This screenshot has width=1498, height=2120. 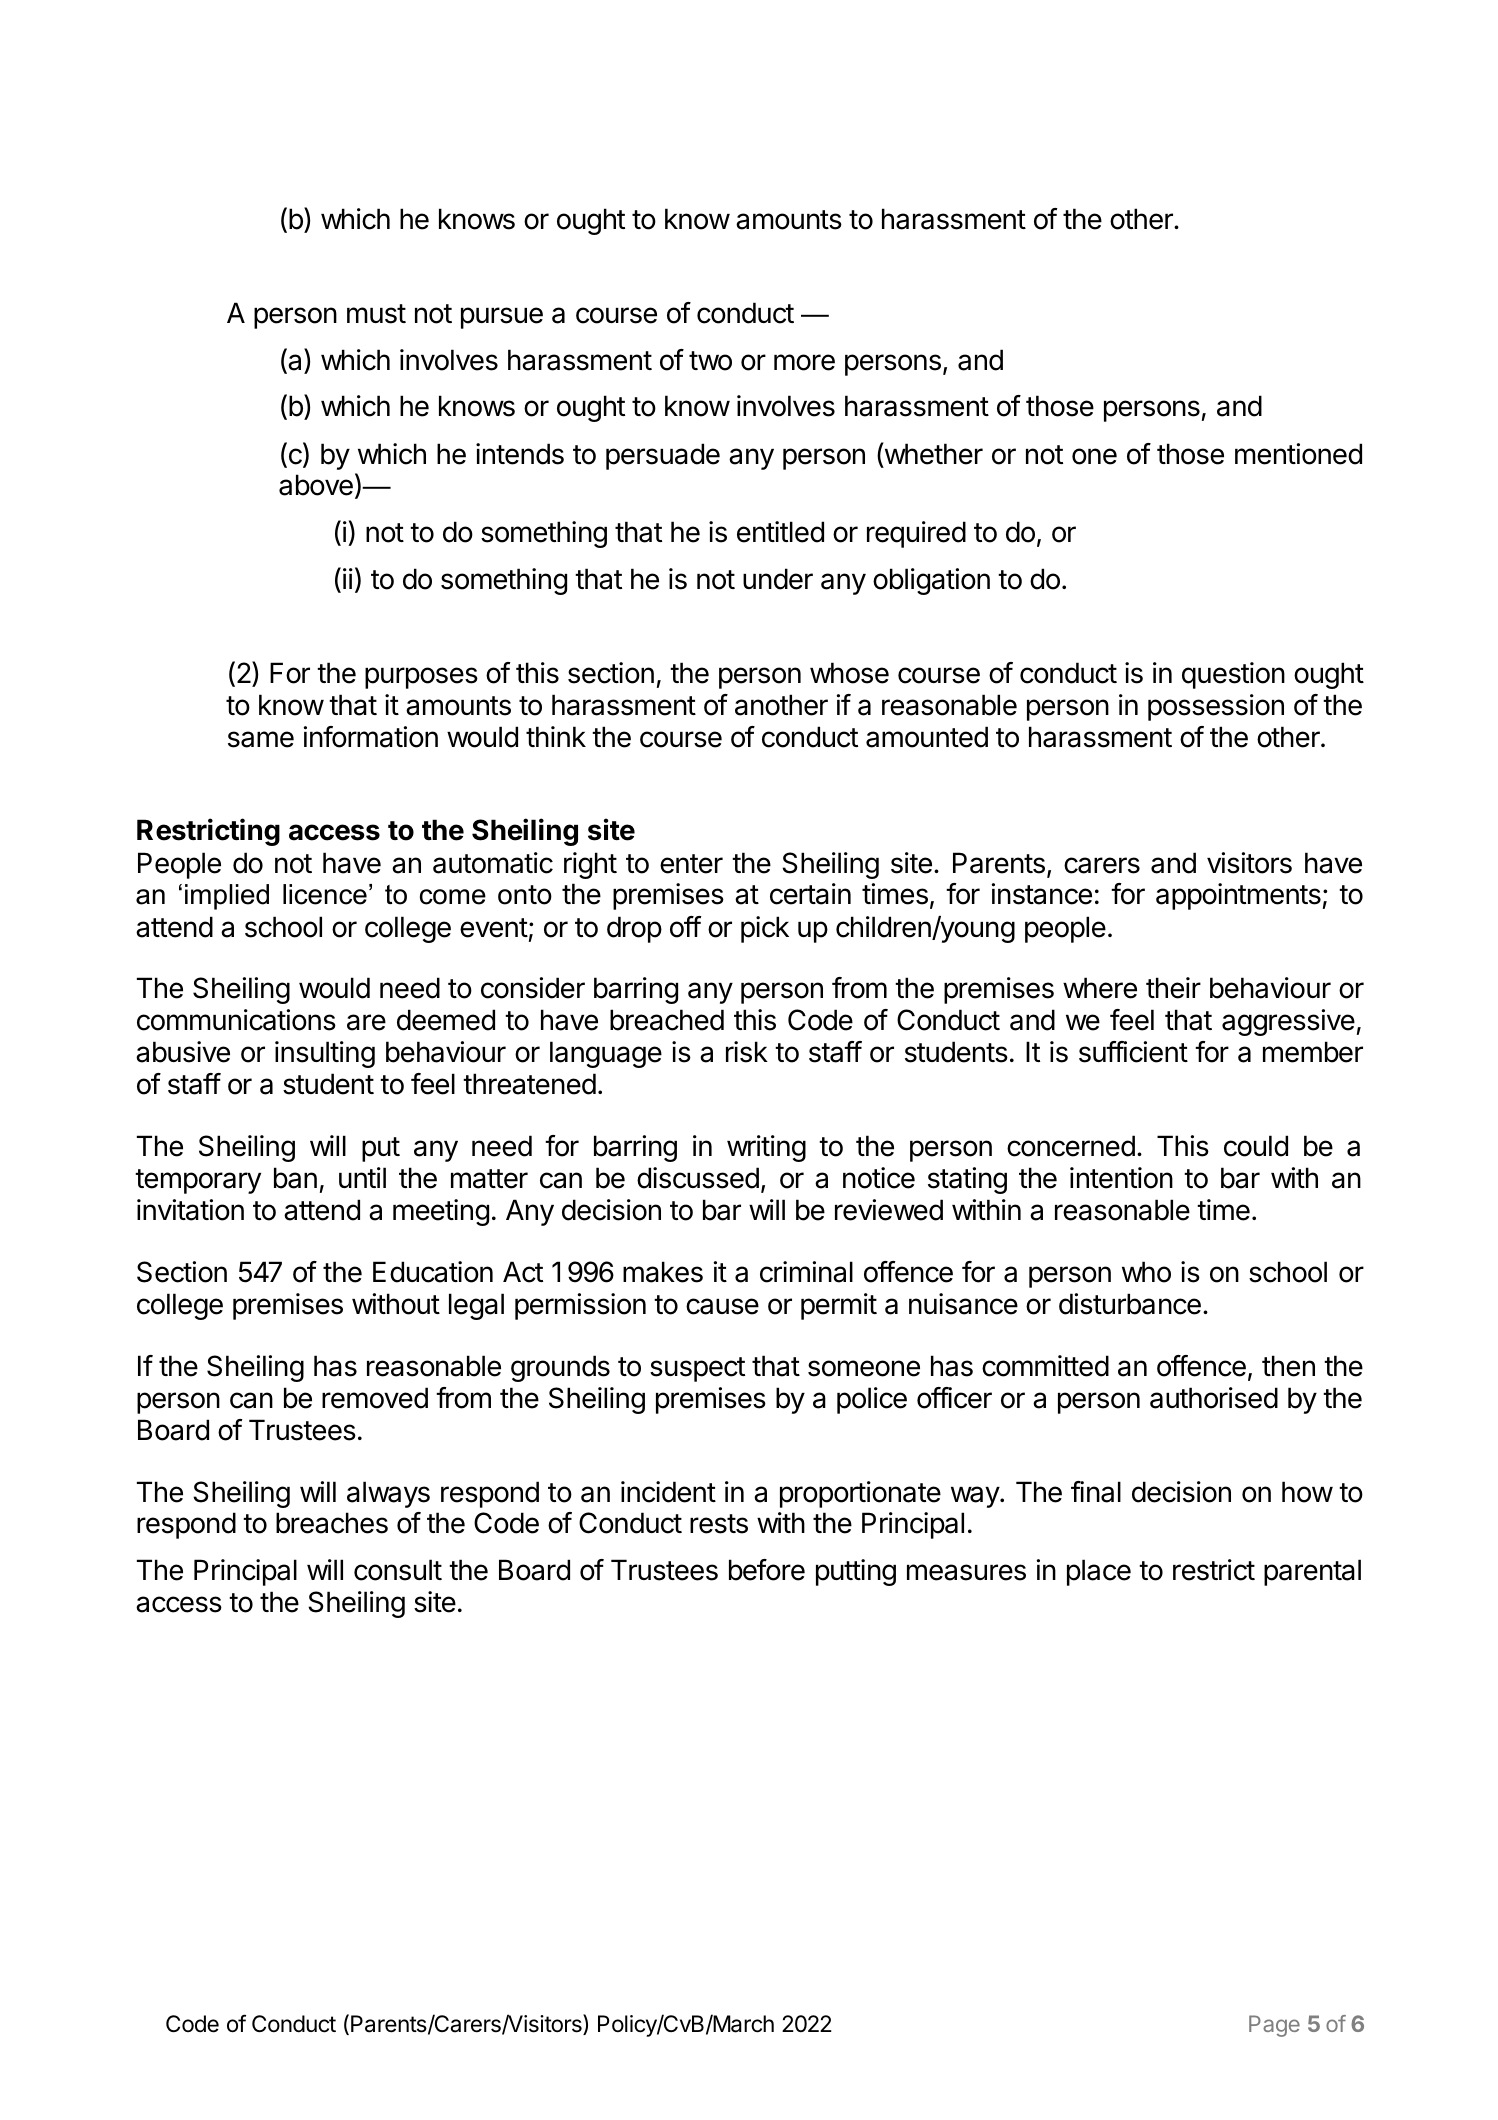 I want to click on Page, so click(x=1274, y=2026).
